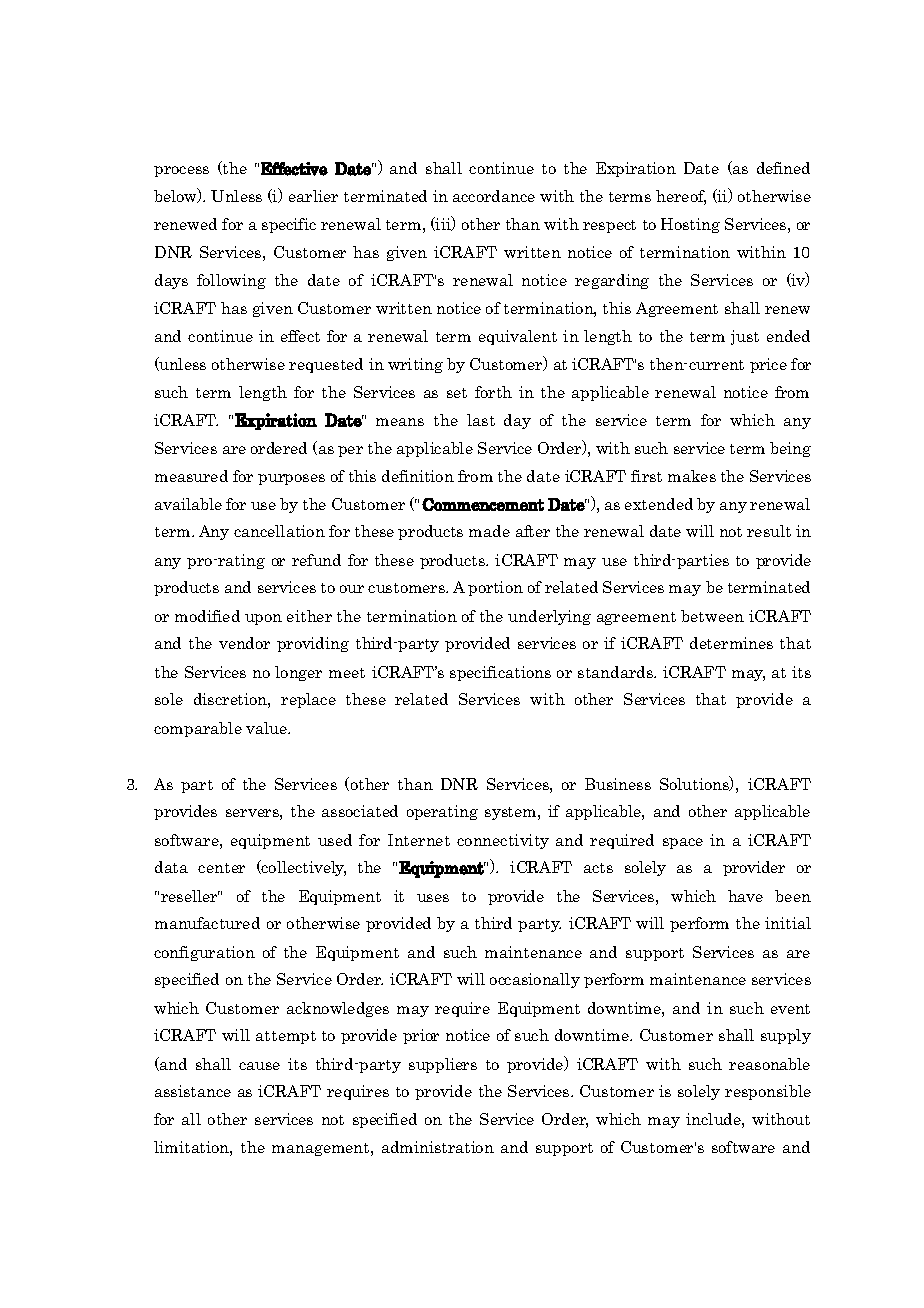 This screenshot has height=1308, width=924. I want to click on forth, so click(493, 392).
